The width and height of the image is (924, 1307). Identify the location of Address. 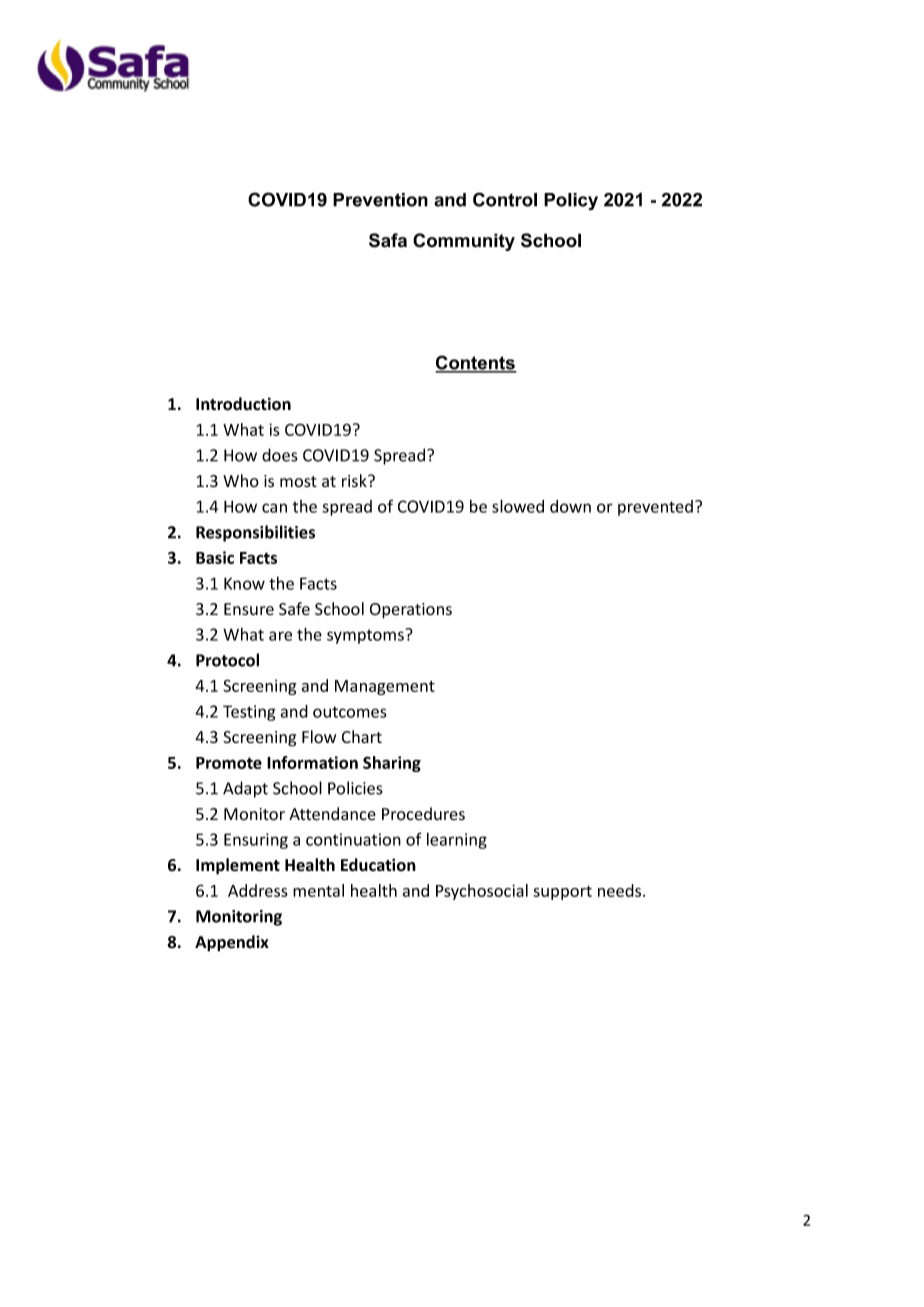
(258, 890).
